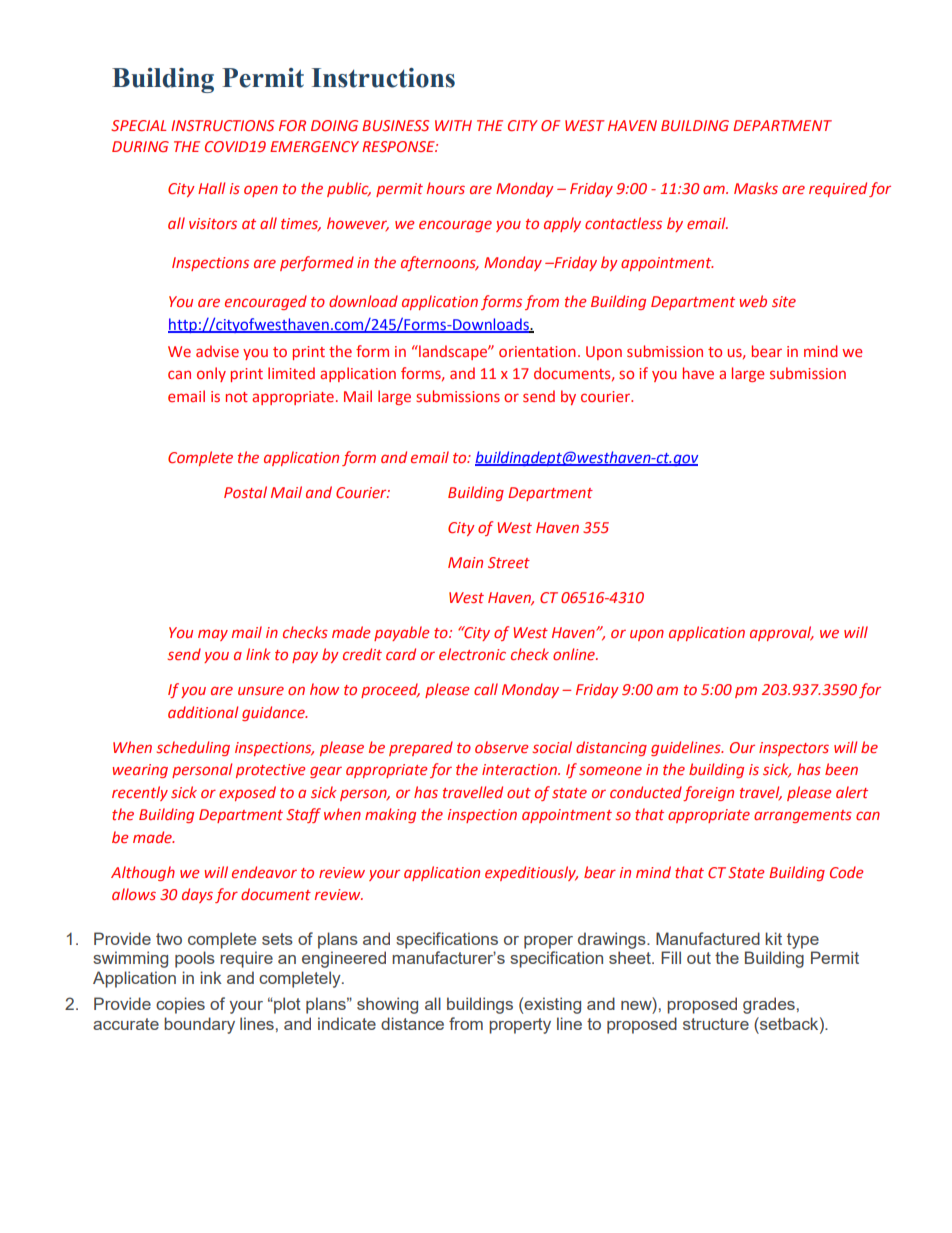 Image resolution: width=952 pixels, height=1233 pixels. I want to click on foreign, so click(708, 793).
